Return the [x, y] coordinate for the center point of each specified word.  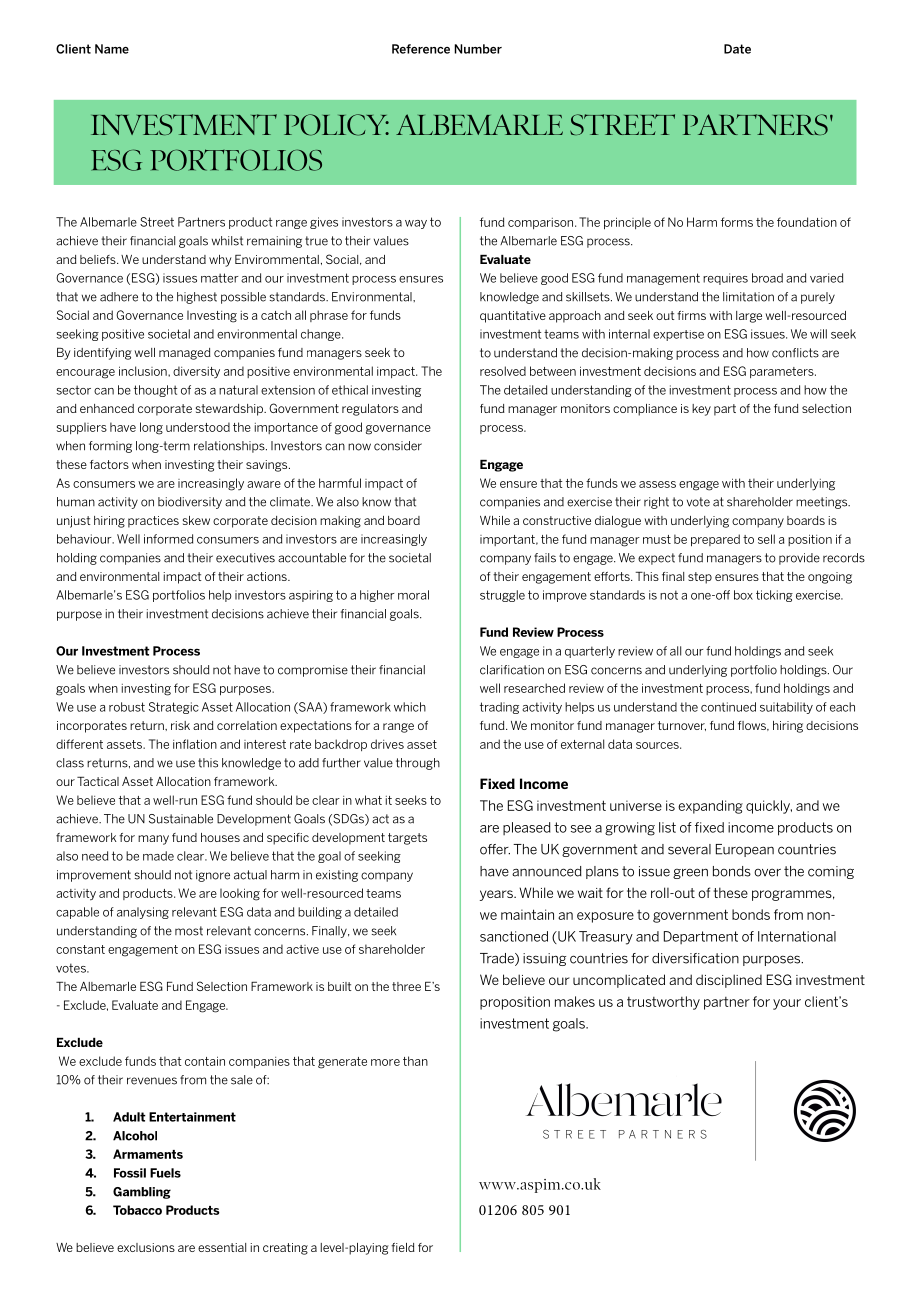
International [797, 936]
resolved [503, 371]
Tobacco [137, 1210]
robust [127, 707]
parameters [783, 372]
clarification [512, 670]
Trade [498, 959]
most [189, 931]
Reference [421, 49]
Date [737, 49]
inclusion [144, 371]
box [743, 595]
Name [112, 49]
